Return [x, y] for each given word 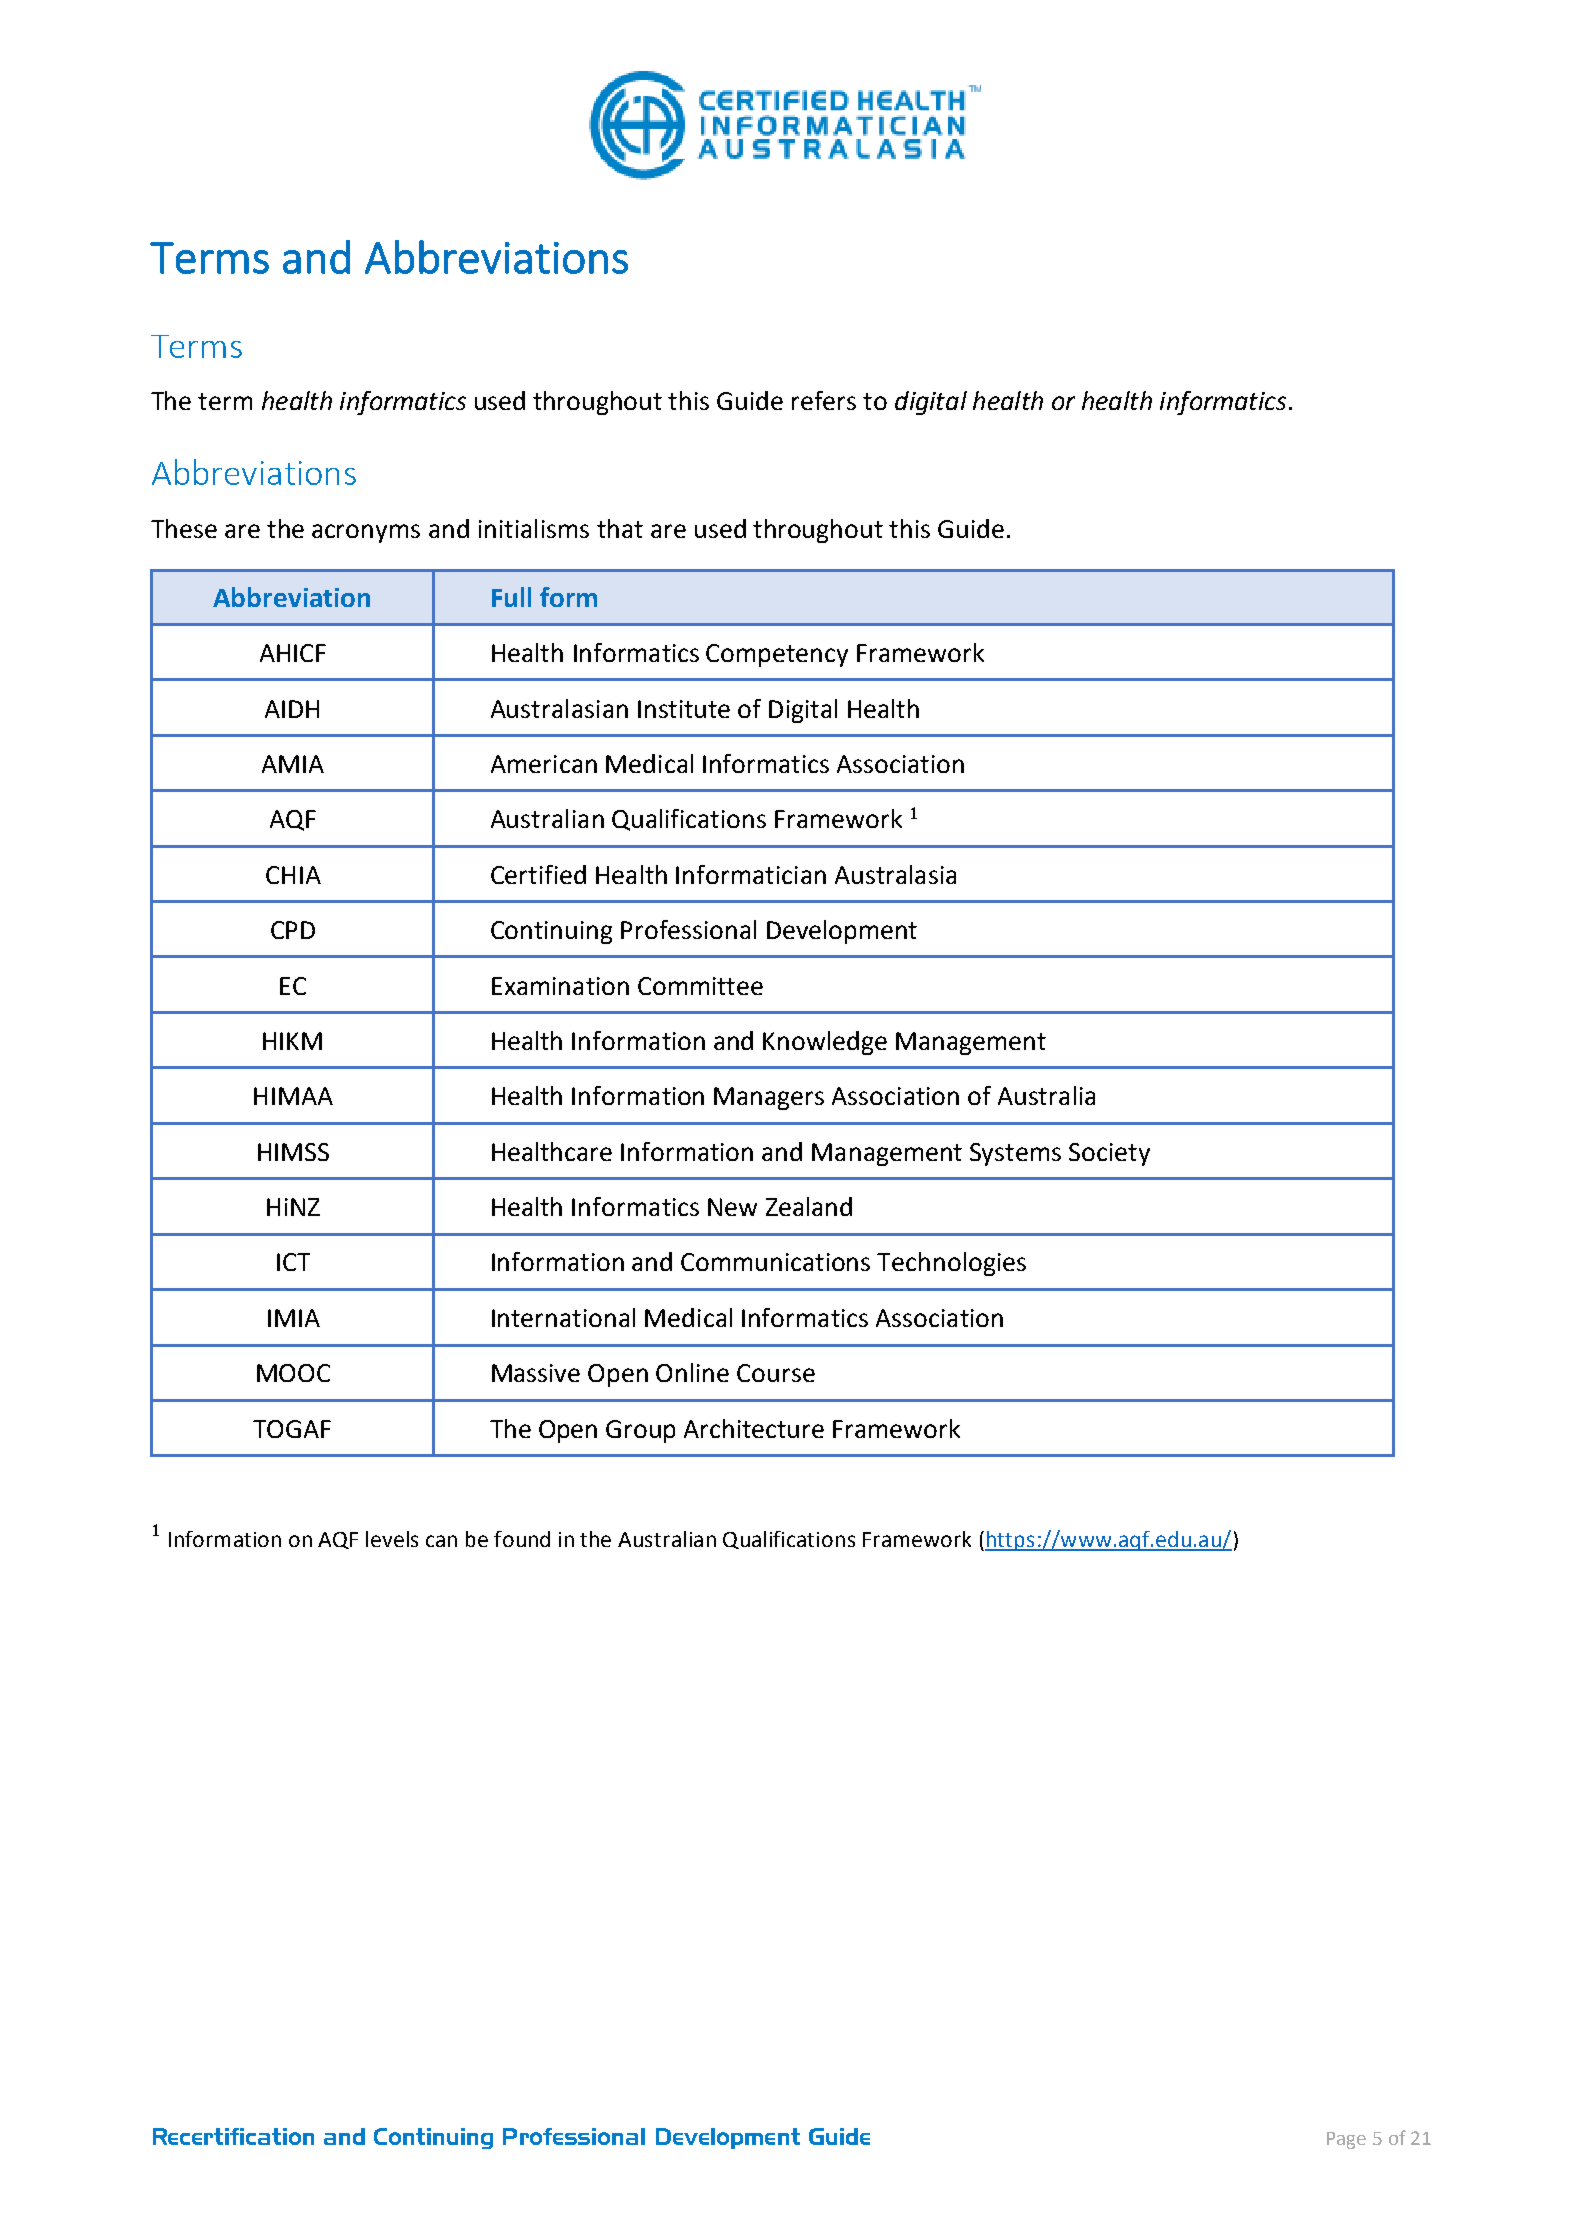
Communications [775, 1262]
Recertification [233, 2136]
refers [824, 400]
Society [1109, 1154]
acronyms [366, 533]
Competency [777, 655]
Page [1346, 2140]
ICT [293, 1262]
